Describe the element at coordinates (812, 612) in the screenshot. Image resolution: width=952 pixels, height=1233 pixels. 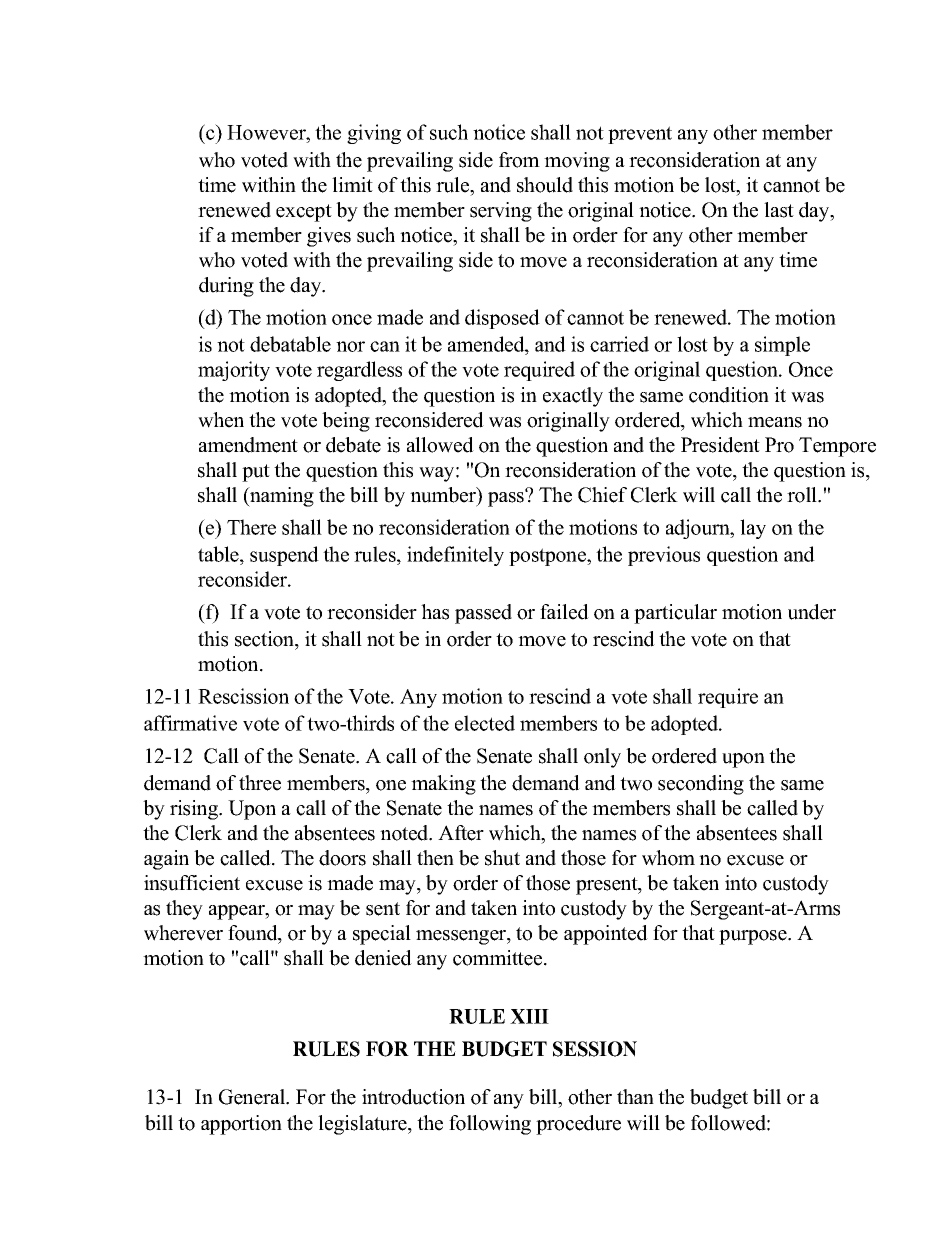
I see `under` at that location.
